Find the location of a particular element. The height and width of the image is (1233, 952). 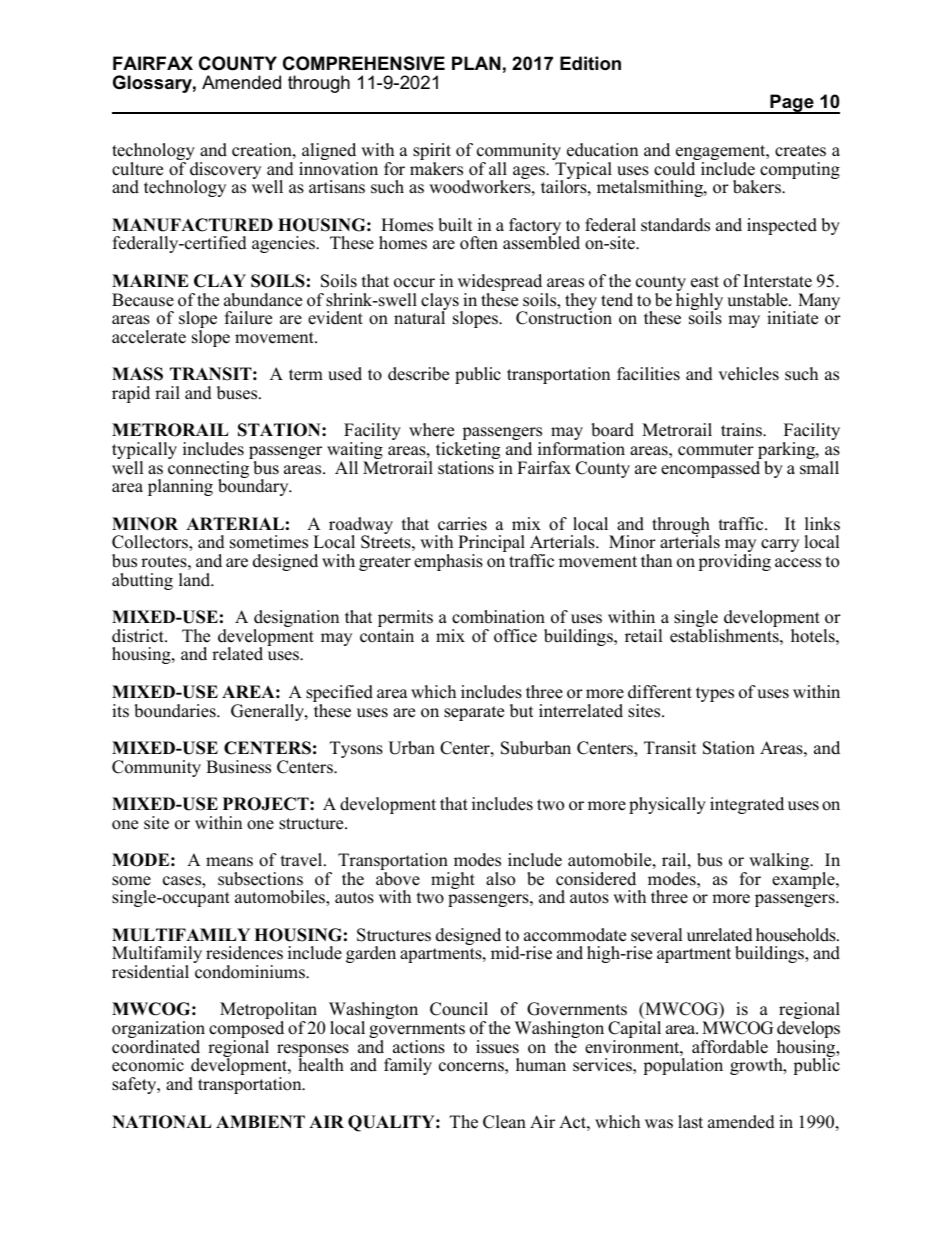

AMBIENT is located at coordinates (260, 1121).
